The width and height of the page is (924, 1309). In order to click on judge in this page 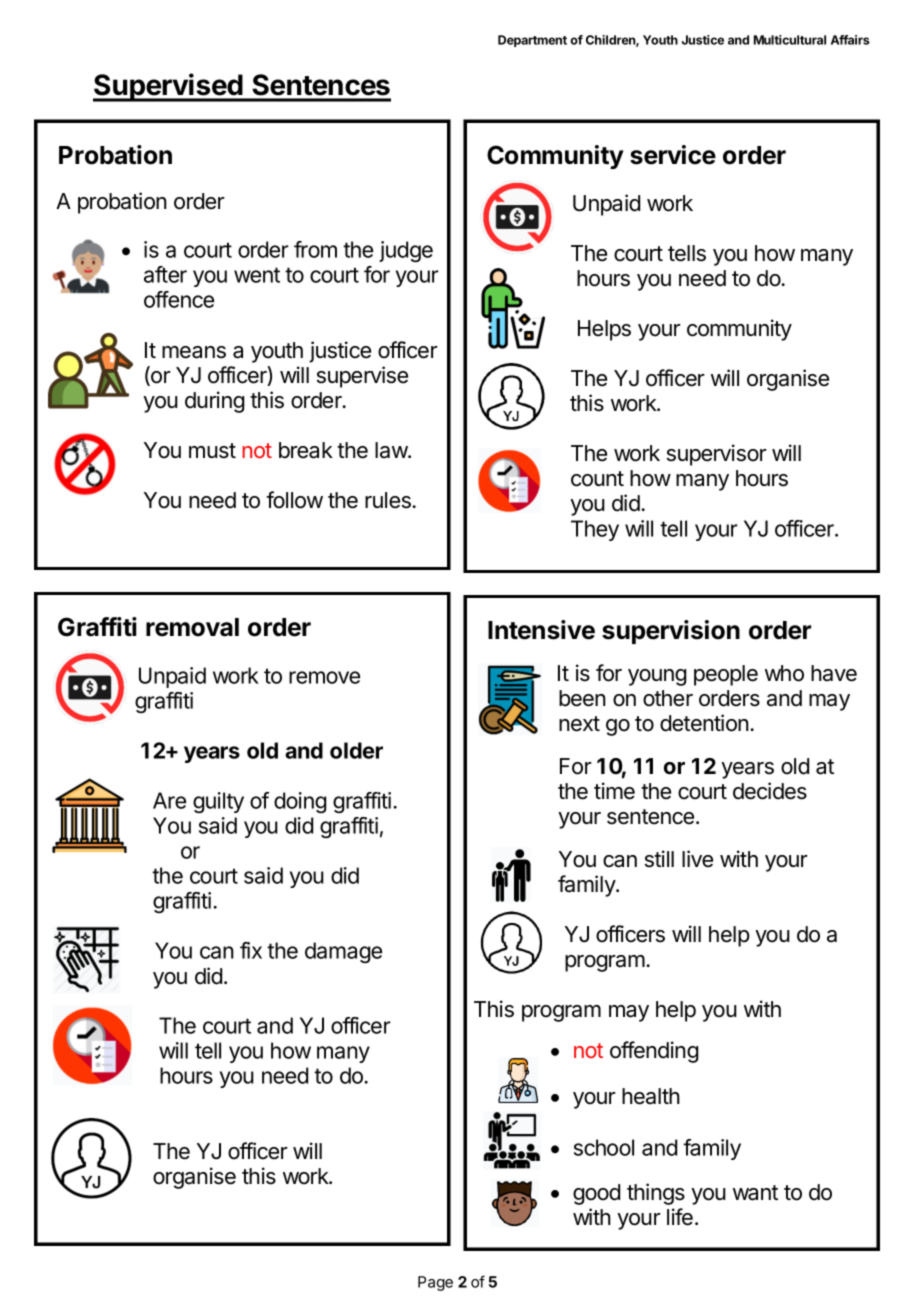, I will do `click(406, 251)`.
